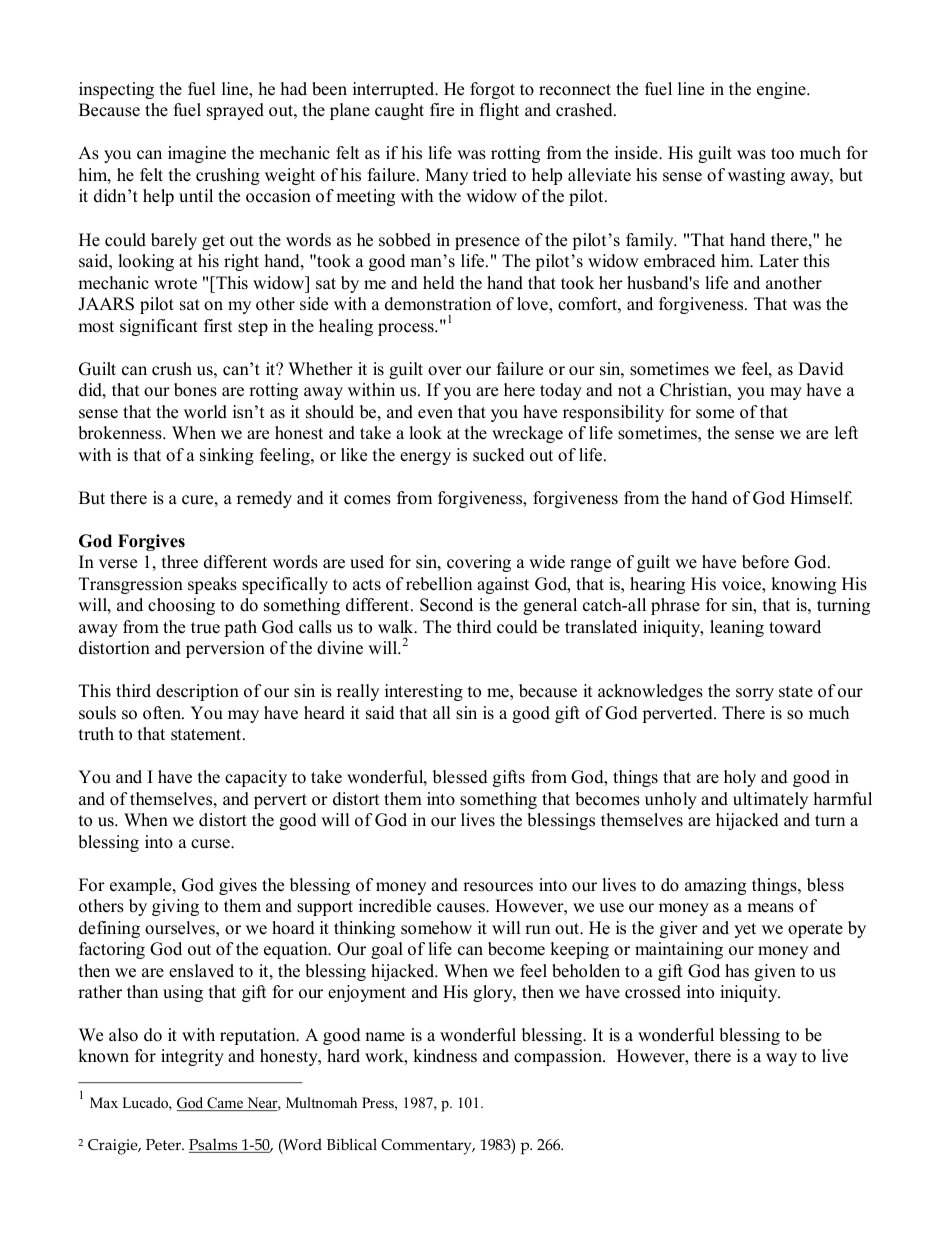 The image size is (952, 1233). I want to click on flight, so click(499, 111).
